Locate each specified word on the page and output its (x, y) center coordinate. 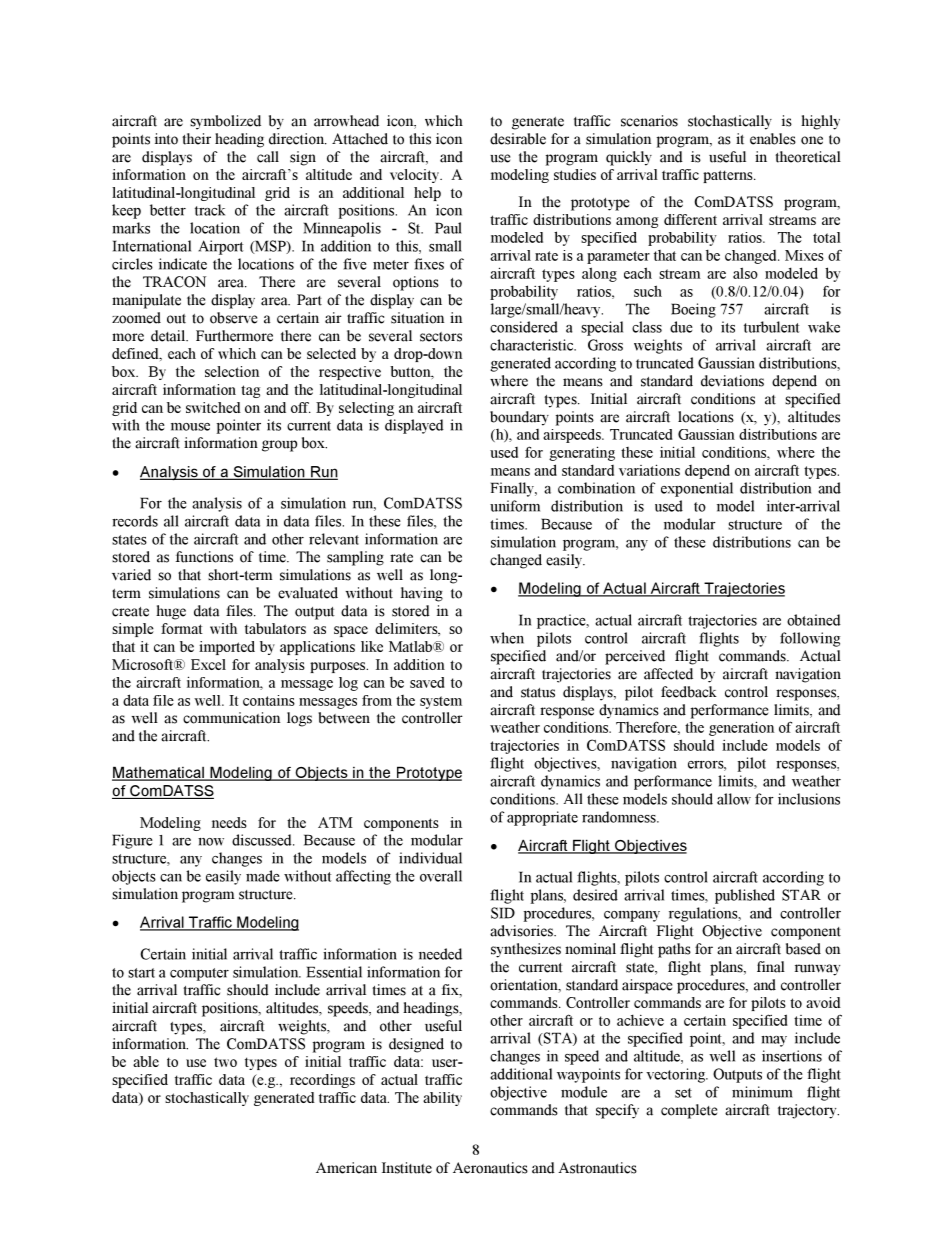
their (196, 139)
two (225, 1062)
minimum (762, 1092)
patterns (729, 176)
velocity (416, 176)
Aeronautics (490, 1168)
